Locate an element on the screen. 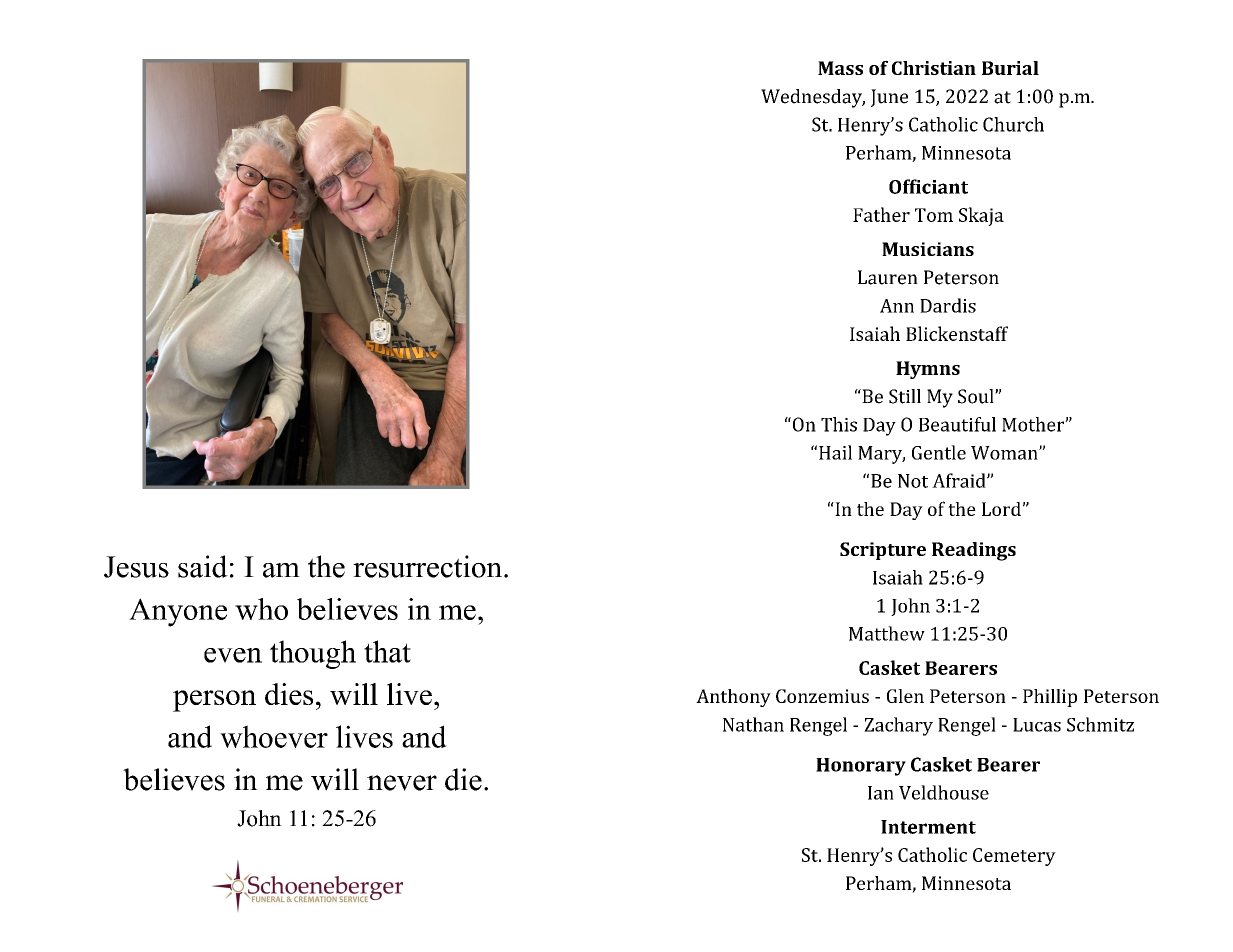  Burial is located at coordinates (1010, 68).
